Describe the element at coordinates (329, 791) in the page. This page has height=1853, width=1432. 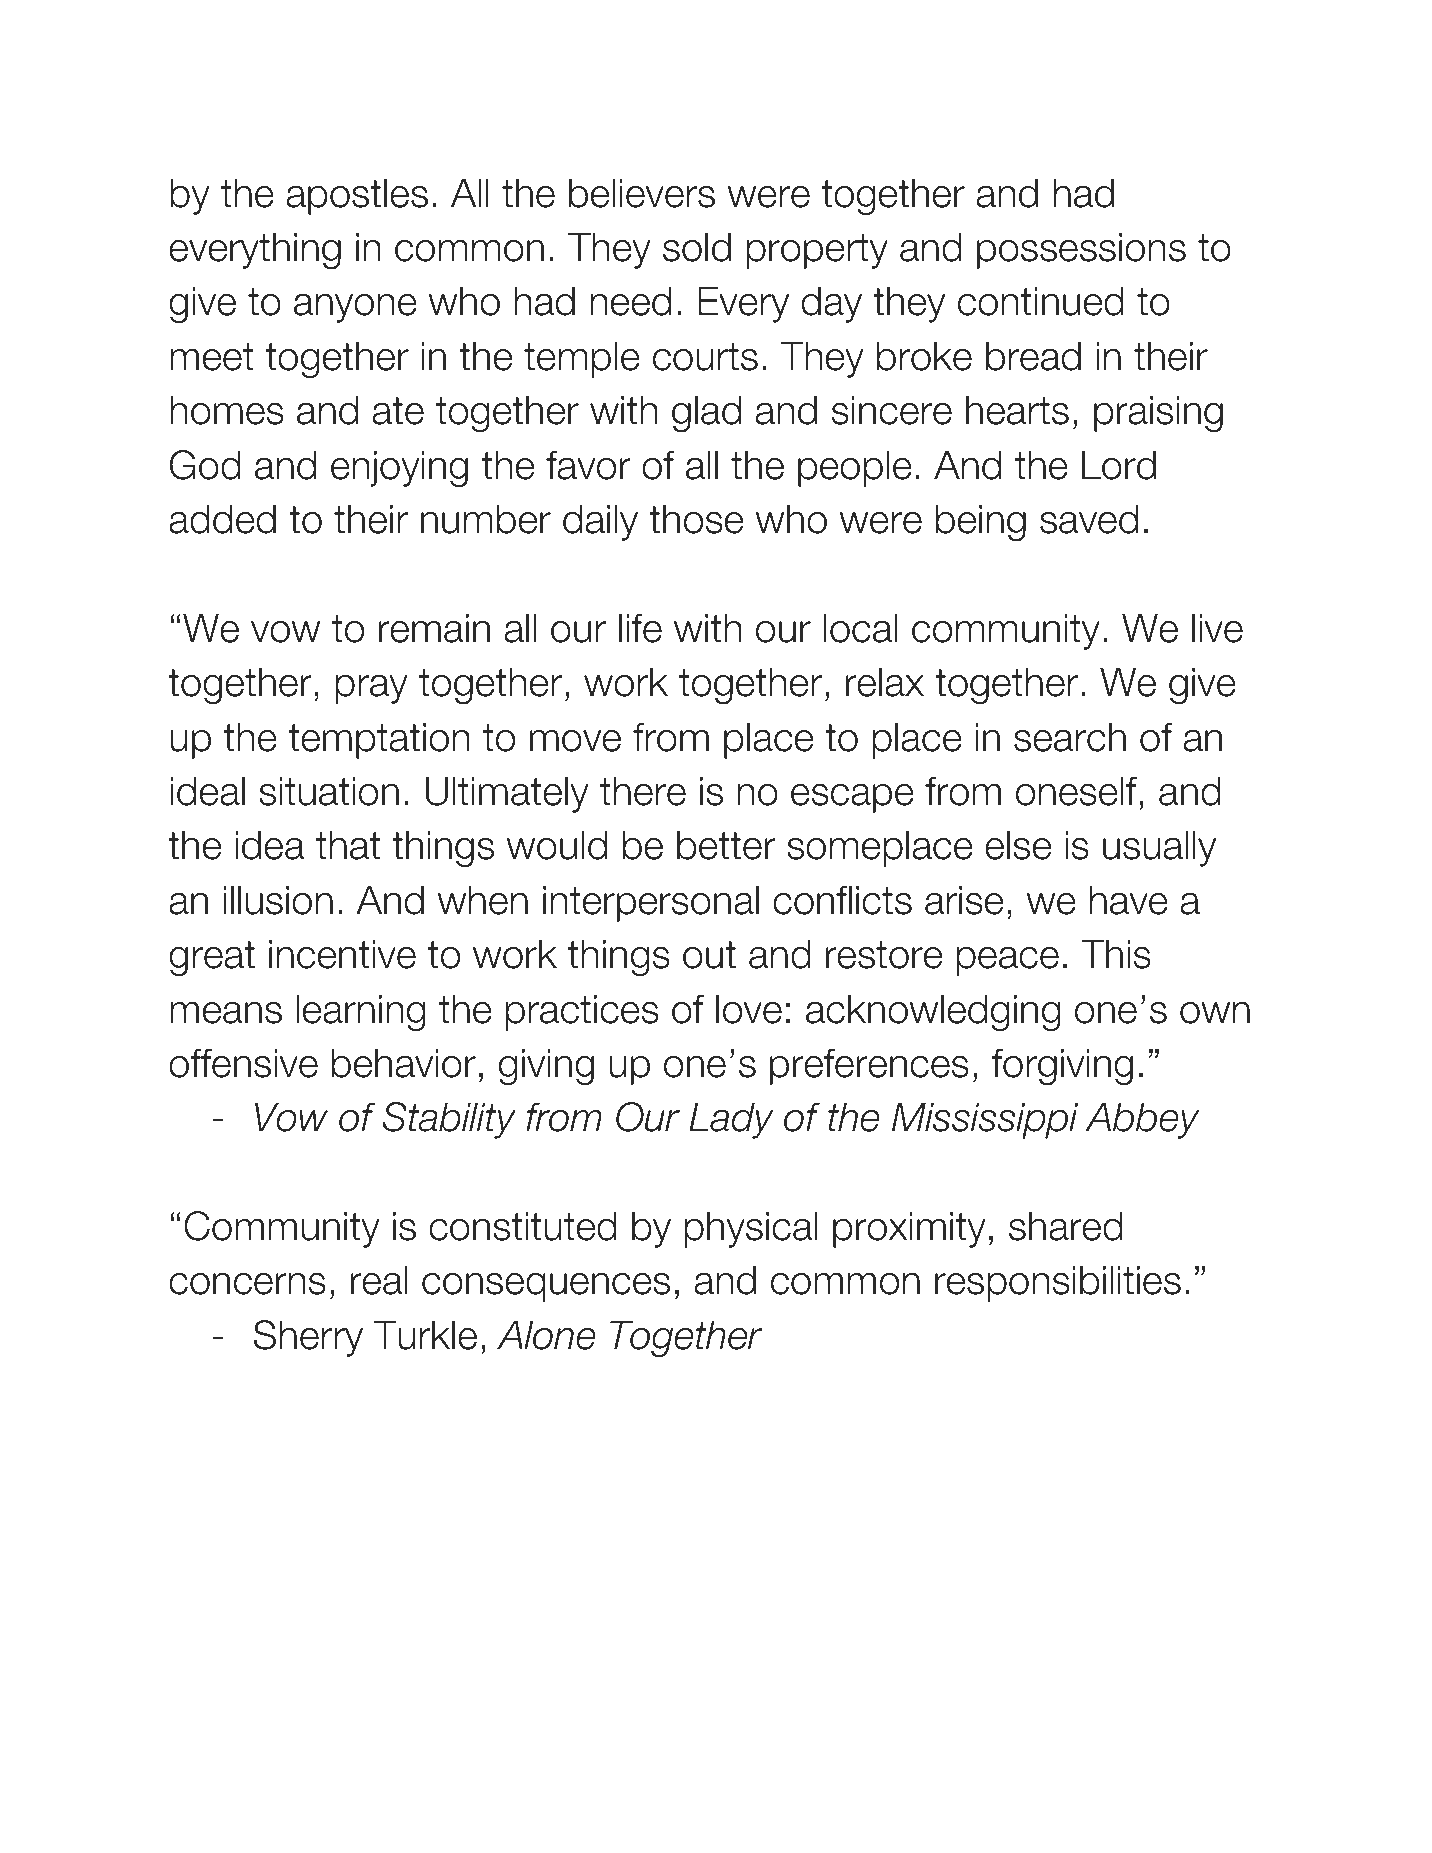
I see `situation` at that location.
